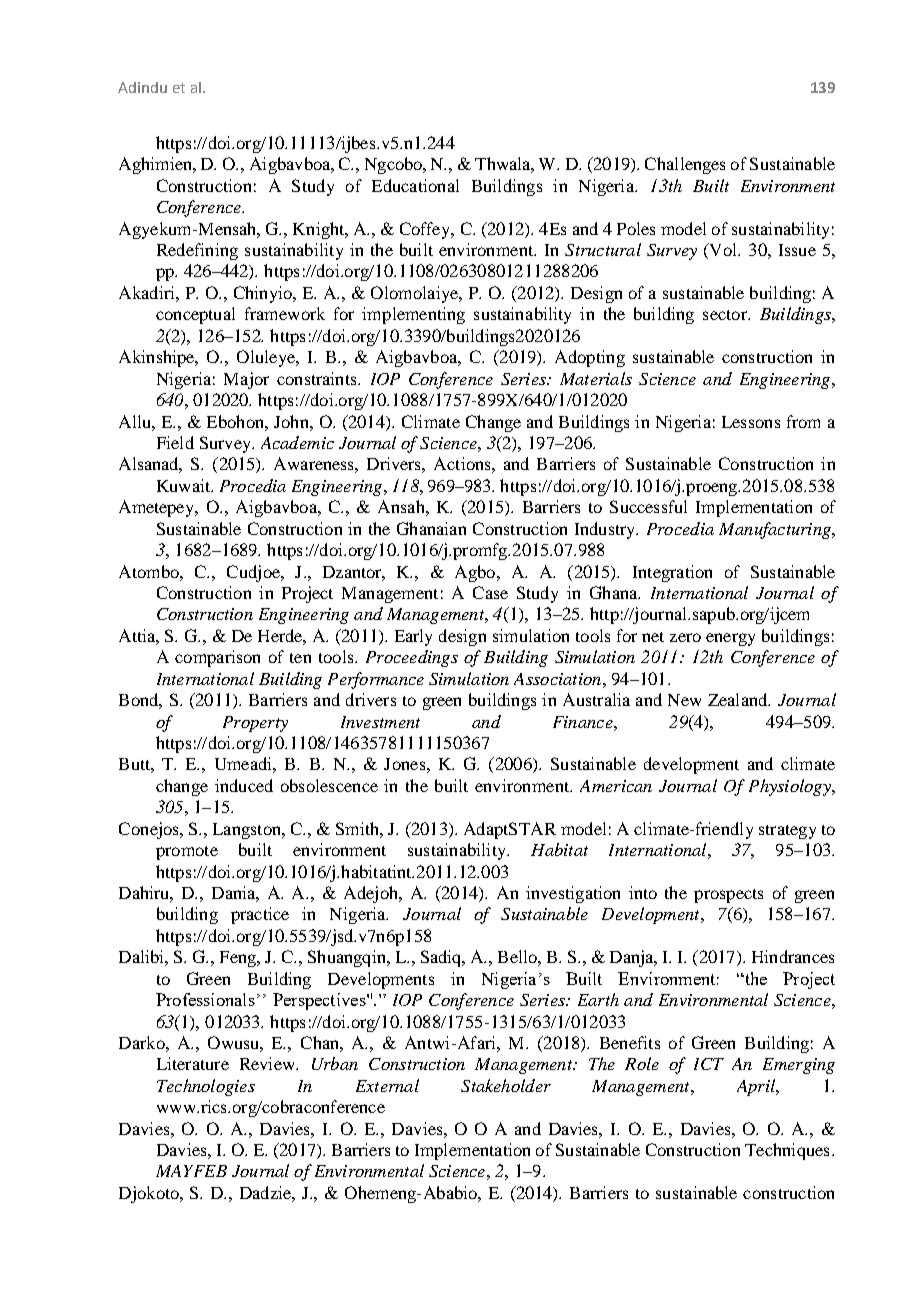  I want to click on Educational, so click(415, 185).
